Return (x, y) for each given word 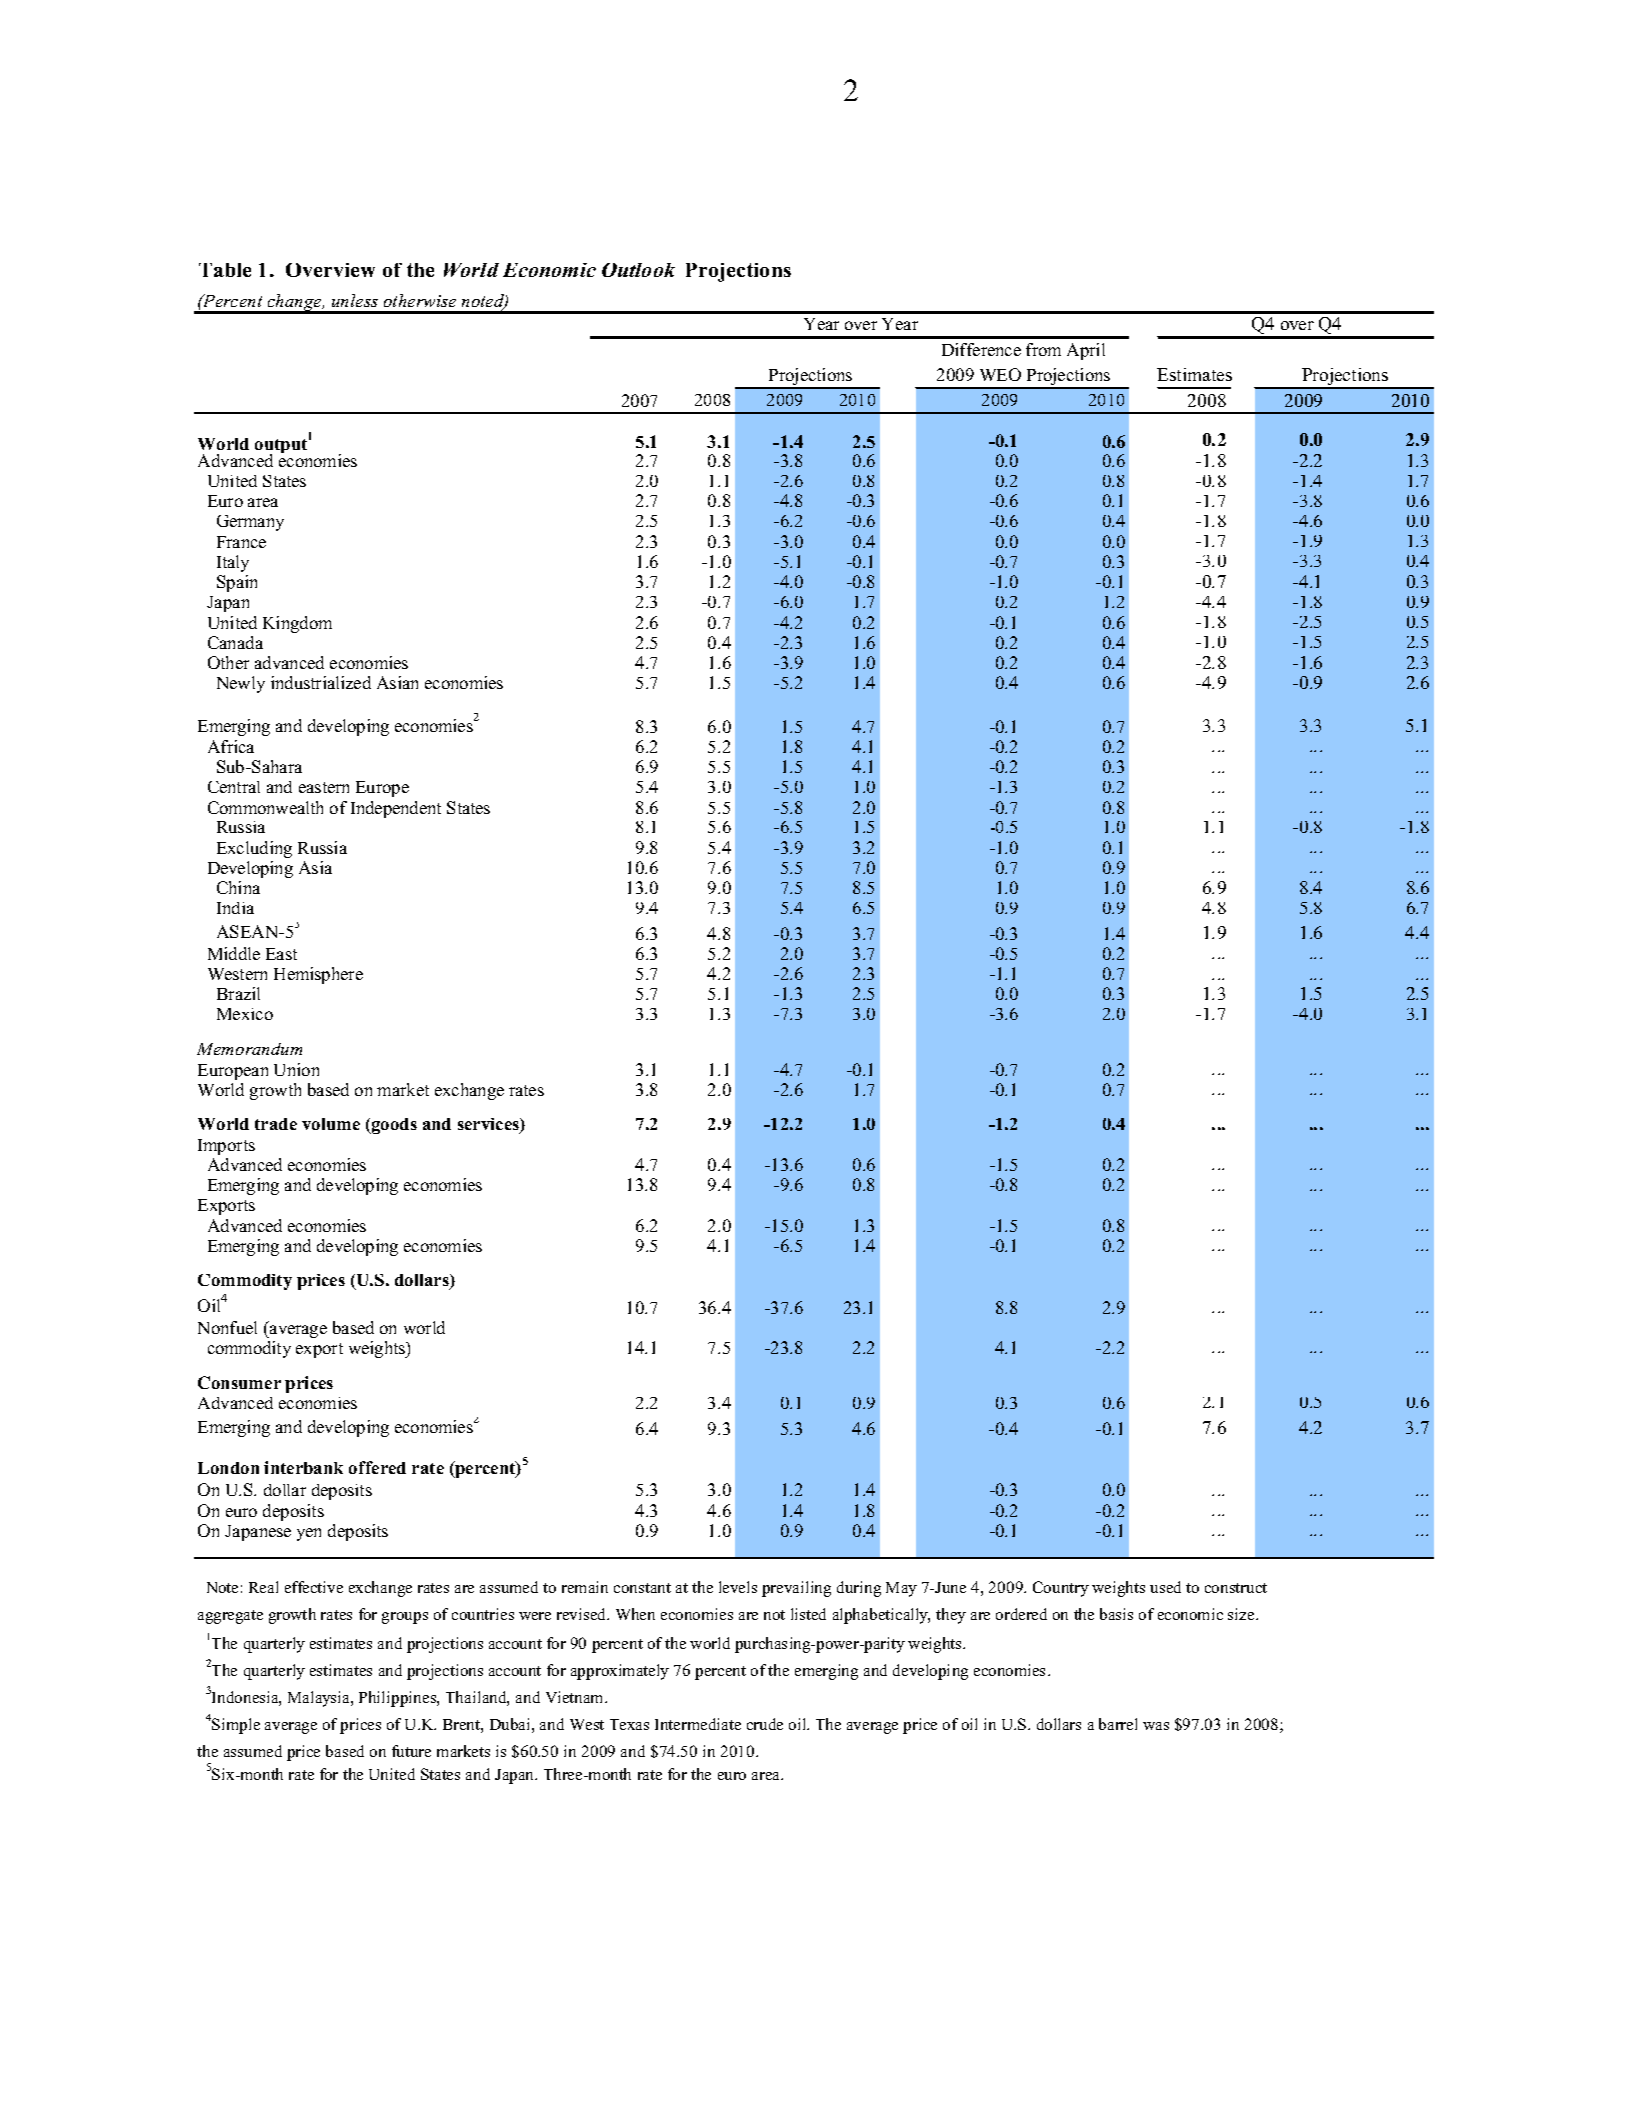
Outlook (638, 270)
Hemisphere (318, 975)
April (1086, 351)
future (411, 1751)
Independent (396, 809)
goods (393, 1126)
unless (355, 300)
